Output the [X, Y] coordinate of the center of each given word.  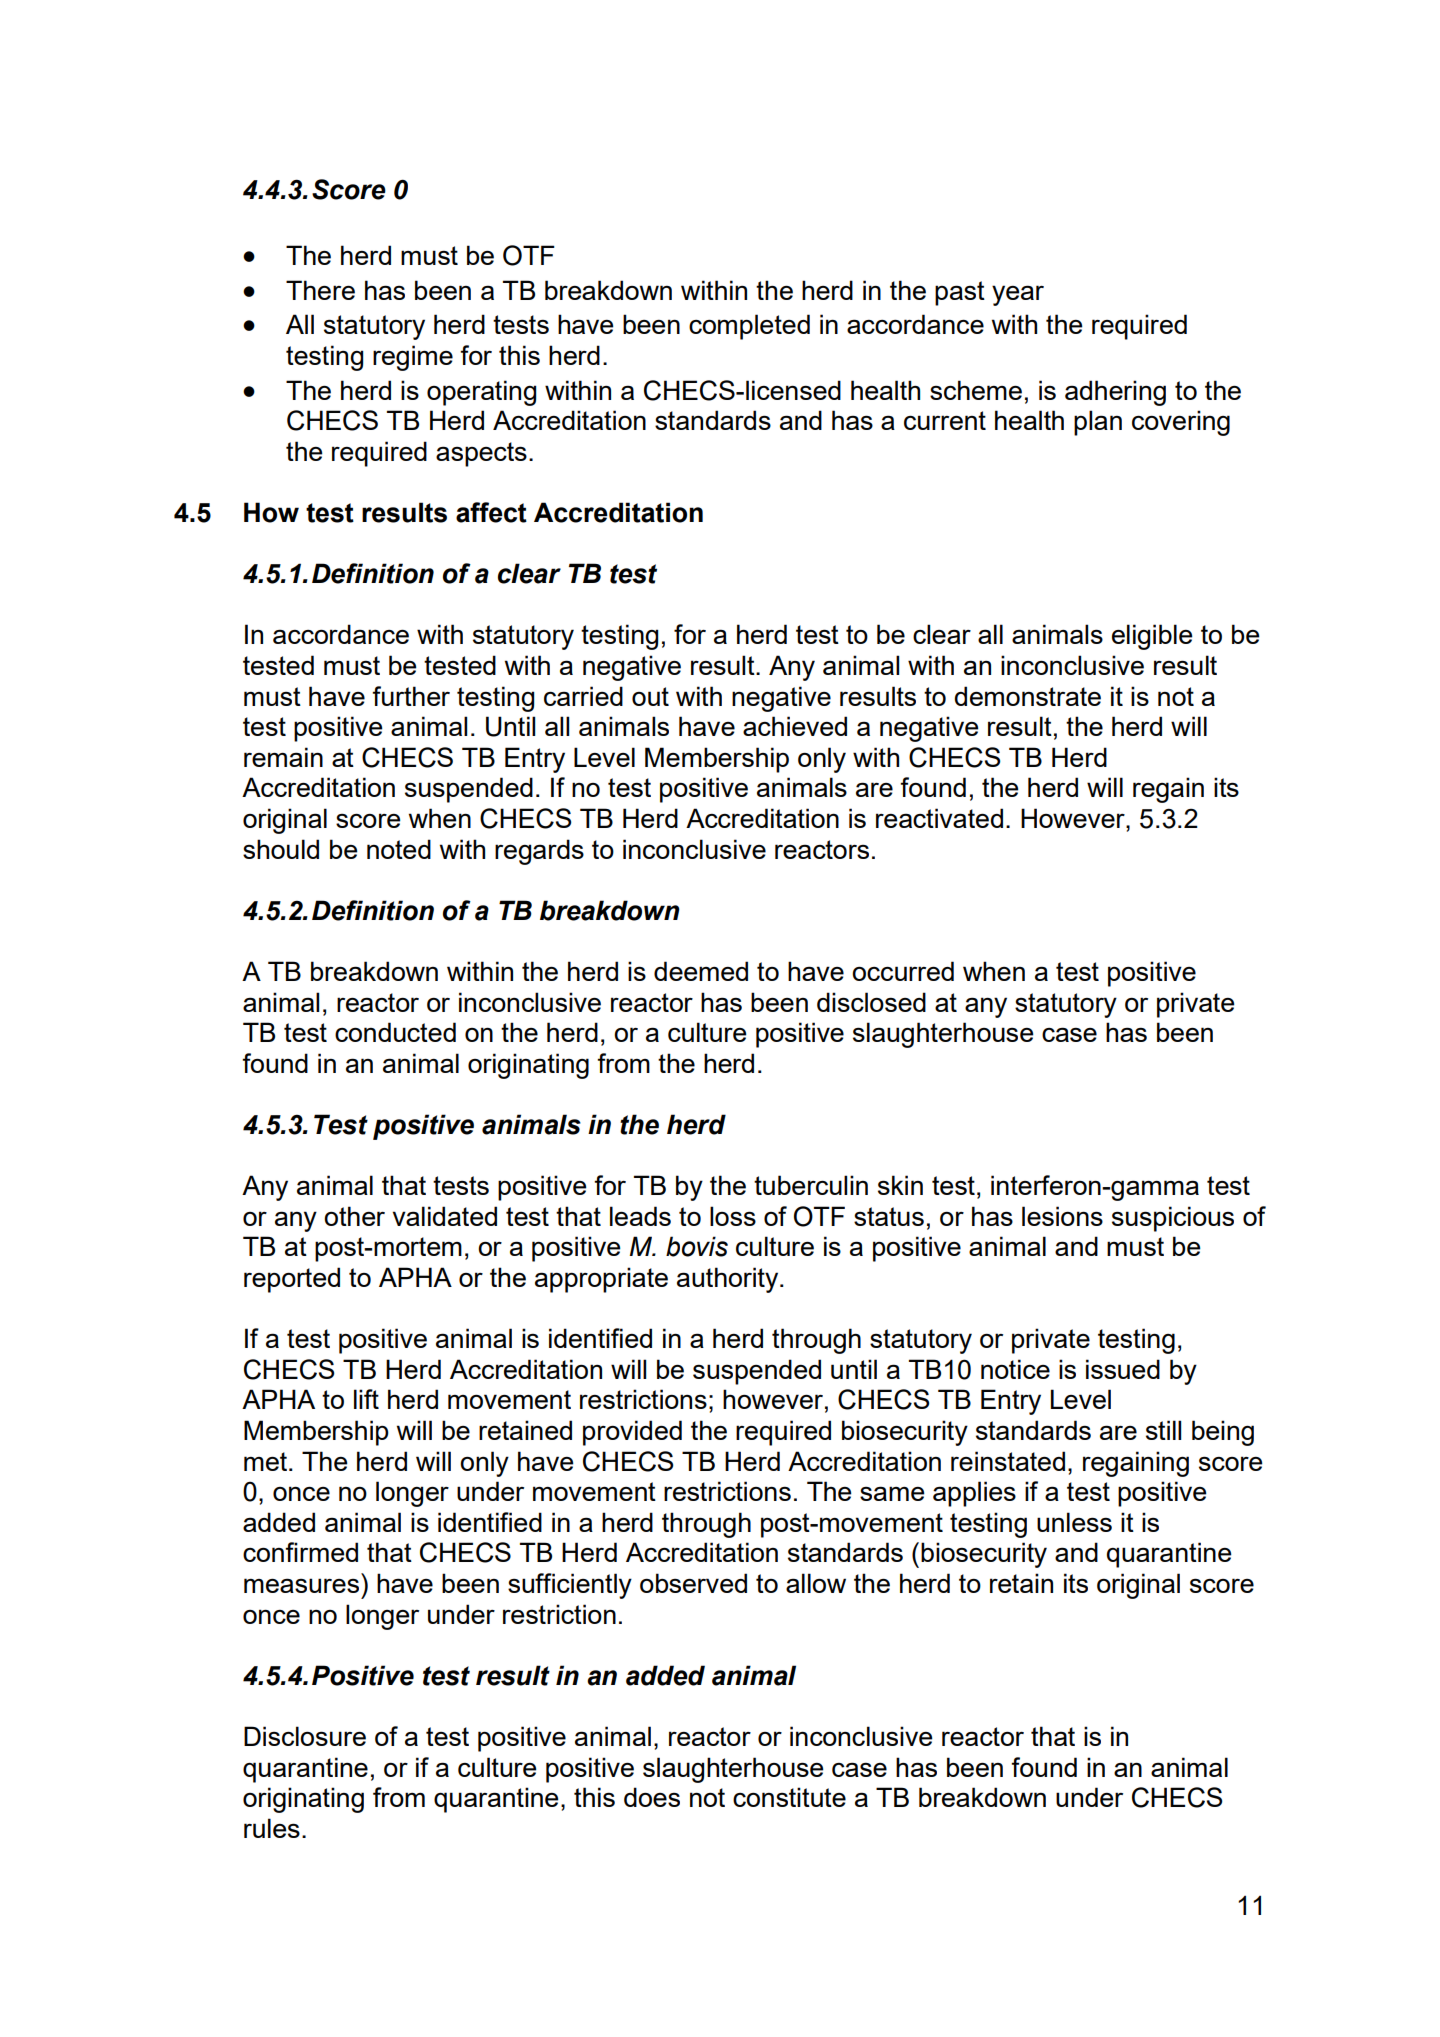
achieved [795, 726]
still [1163, 1430]
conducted [395, 1032]
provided [632, 1433]
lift [366, 1399]
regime [413, 358]
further [411, 696]
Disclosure [305, 1736]
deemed [701, 971]
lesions [1062, 1216]
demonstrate [1027, 696]
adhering [1115, 393]
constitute [789, 1797]
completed [749, 327]
